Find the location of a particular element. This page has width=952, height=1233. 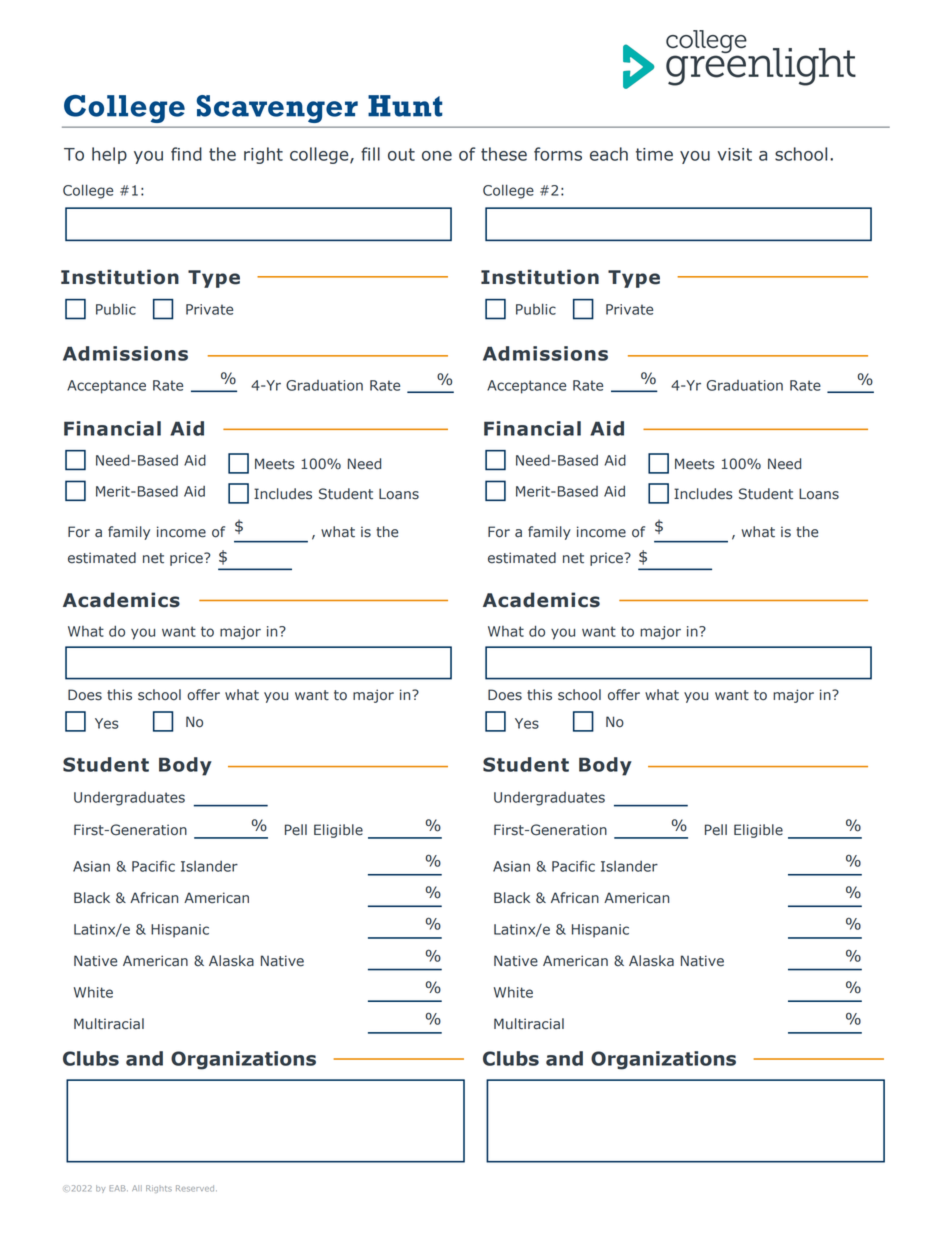

these is located at coordinates (504, 154).
